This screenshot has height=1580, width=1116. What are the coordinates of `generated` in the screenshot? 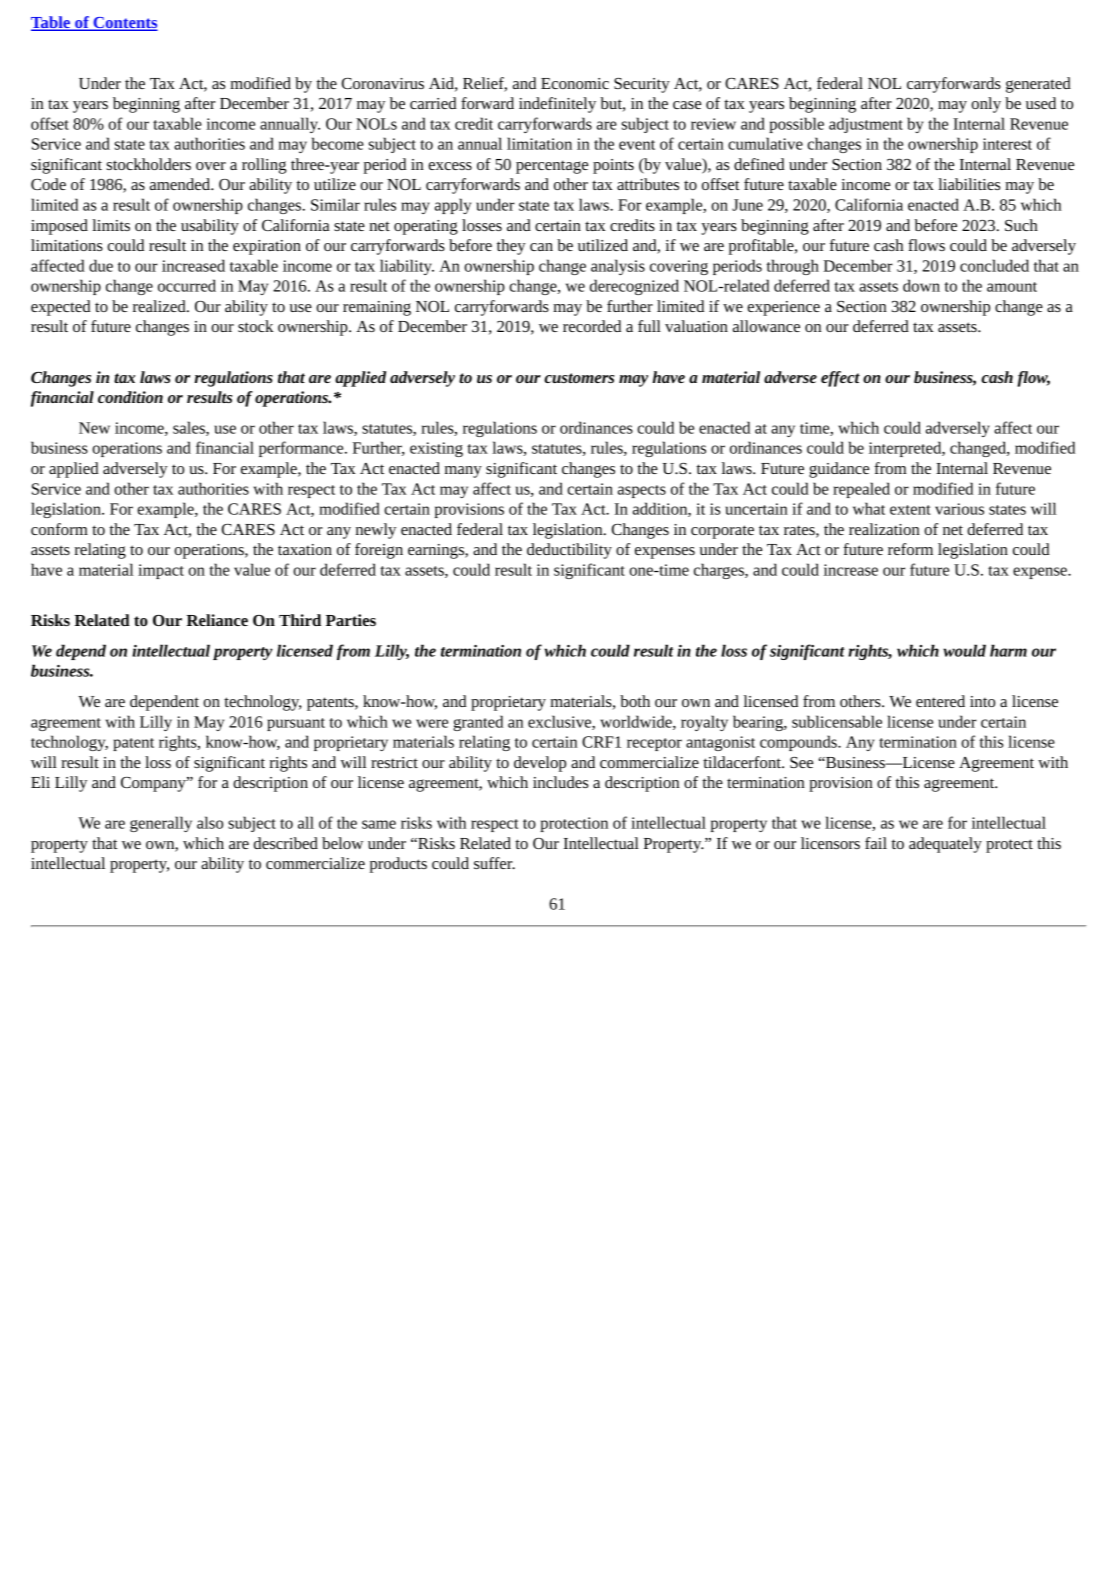 It's located at (1038, 85).
